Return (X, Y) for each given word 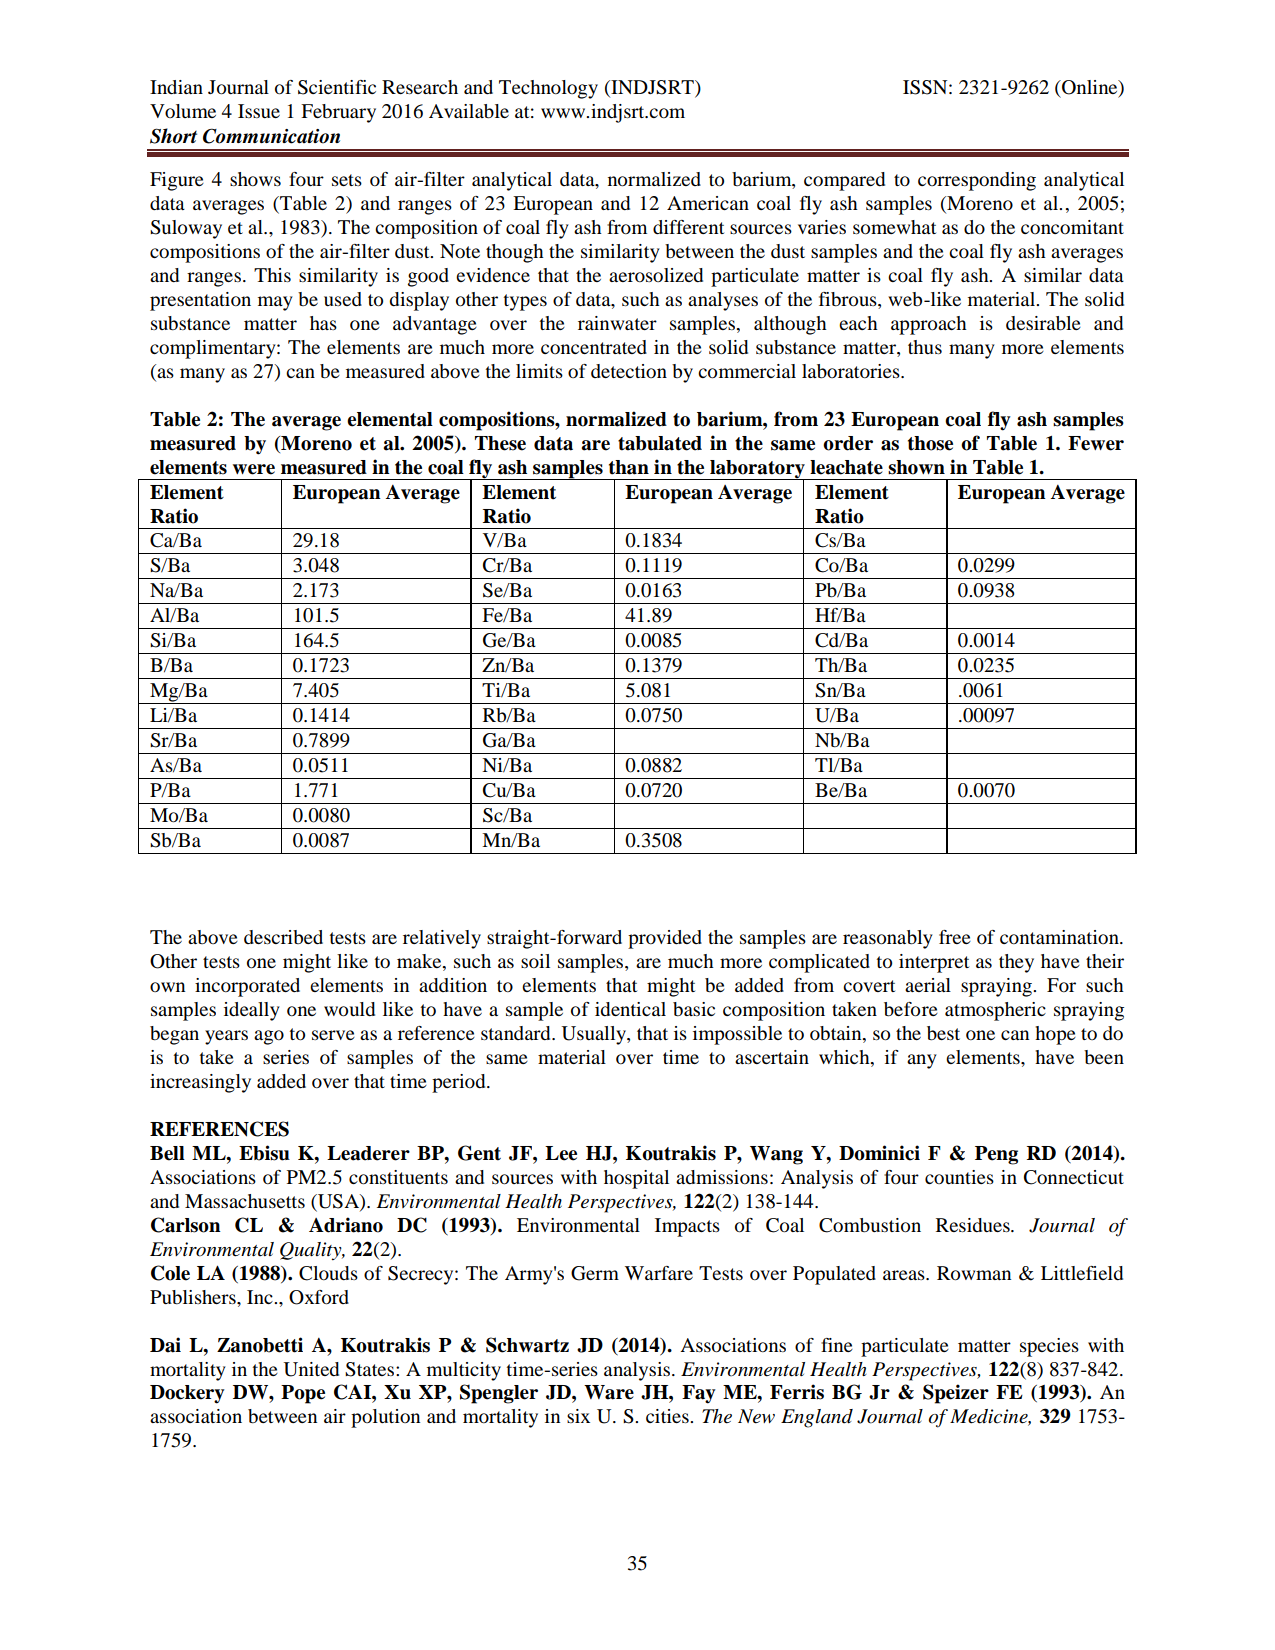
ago (269, 1037)
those (930, 443)
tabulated (660, 443)
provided (665, 939)
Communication (271, 136)
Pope (303, 1394)
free (955, 937)
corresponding (977, 181)
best (943, 1033)
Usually (594, 1035)
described (283, 937)
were (254, 469)
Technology (548, 89)
